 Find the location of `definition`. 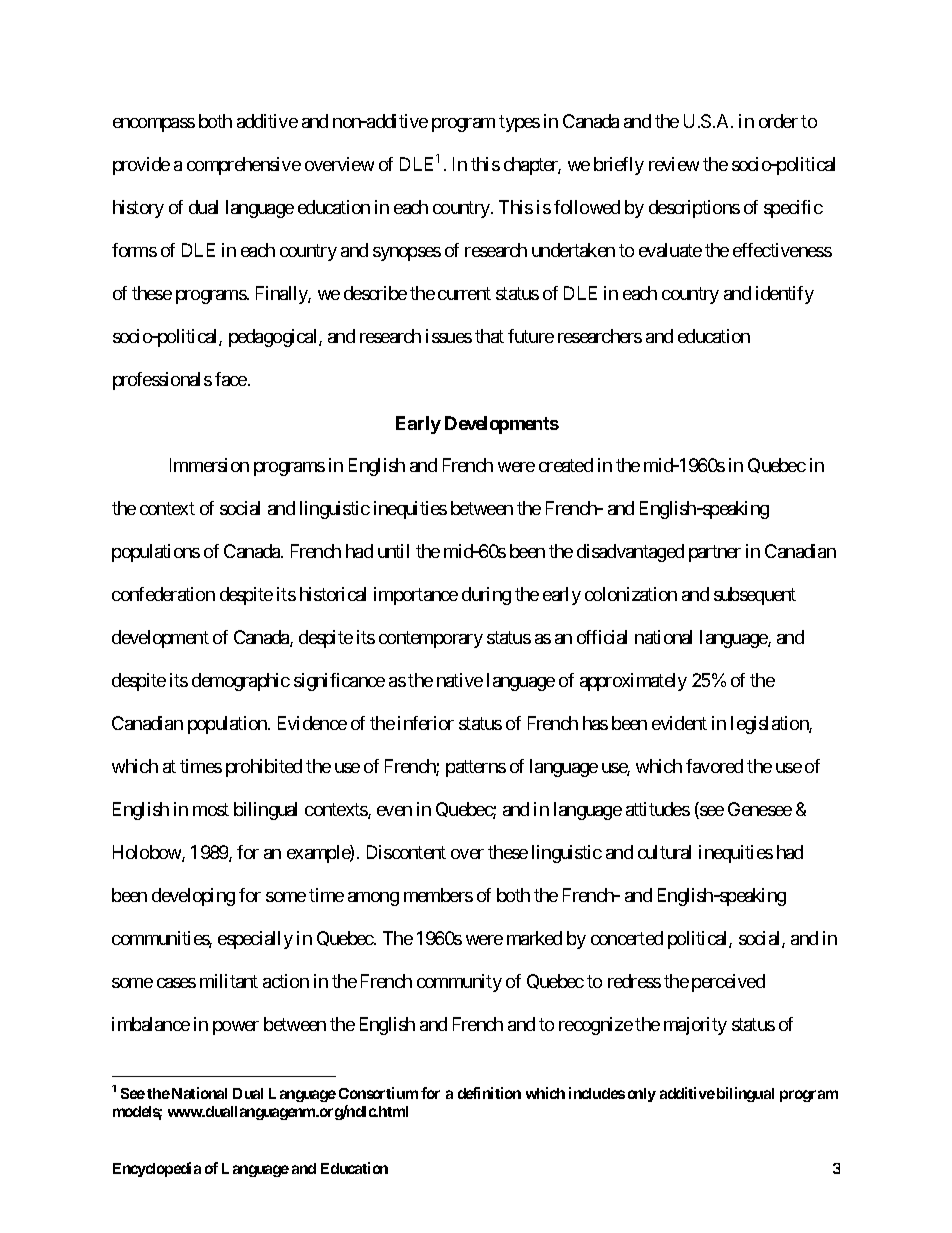

definition is located at coordinates (489, 1093).
